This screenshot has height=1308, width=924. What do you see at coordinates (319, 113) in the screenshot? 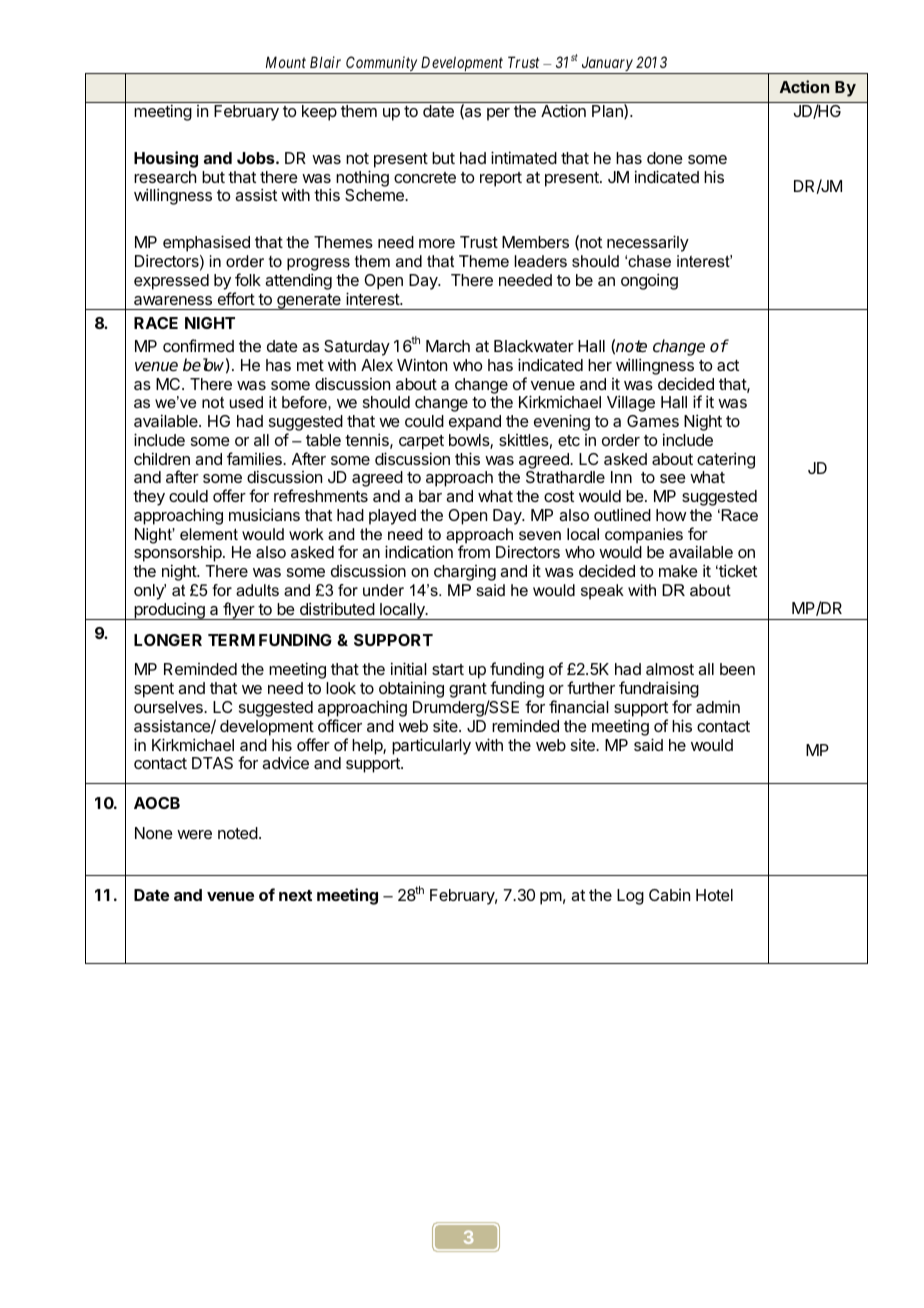
I see `keep` at bounding box center [319, 113].
